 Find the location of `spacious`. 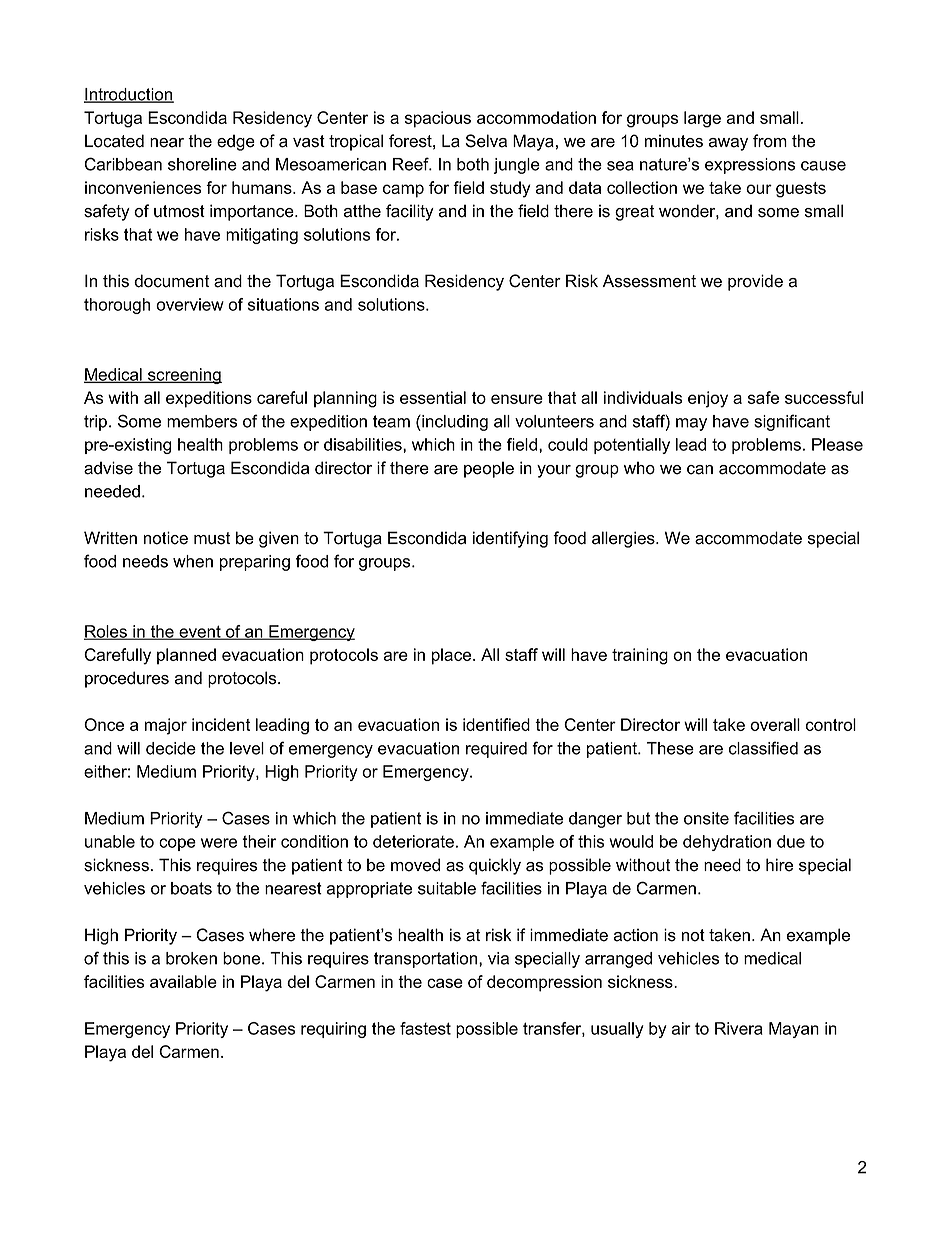

spacious is located at coordinates (438, 119).
